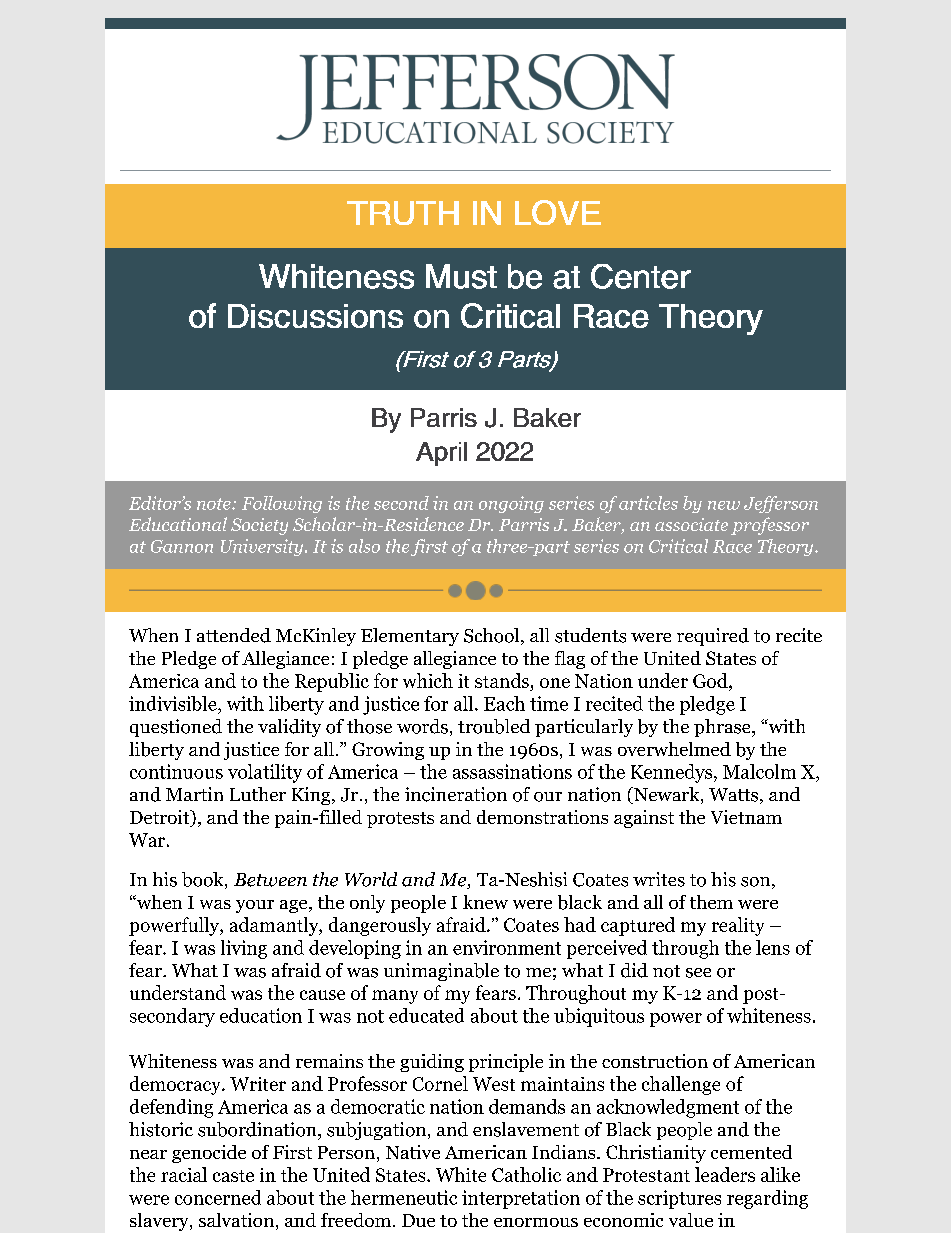  What do you see at coordinates (315, 316) in the page?
I see `Discussions` at bounding box center [315, 316].
